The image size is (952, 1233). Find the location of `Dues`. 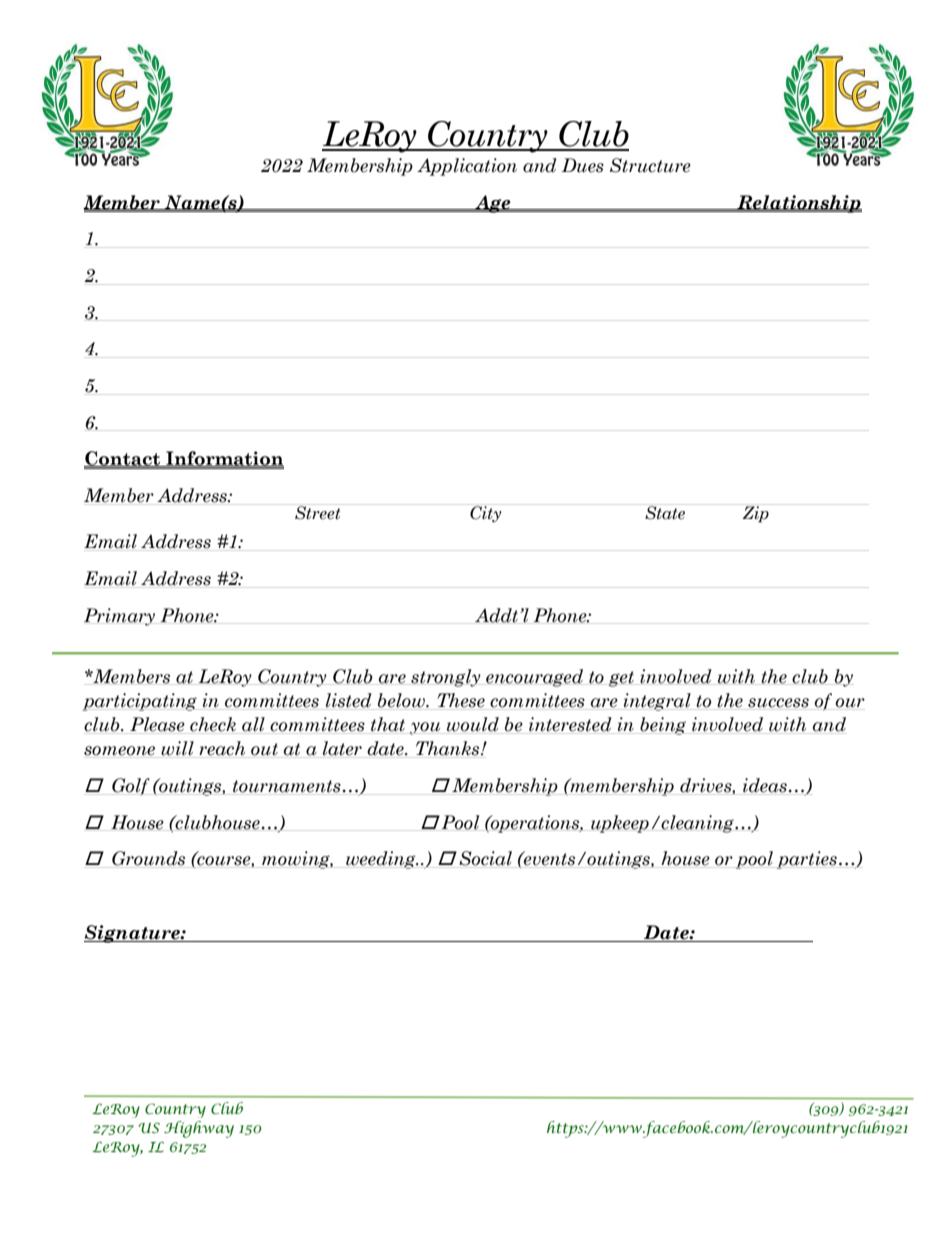

Dues is located at coordinates (582, 165).
